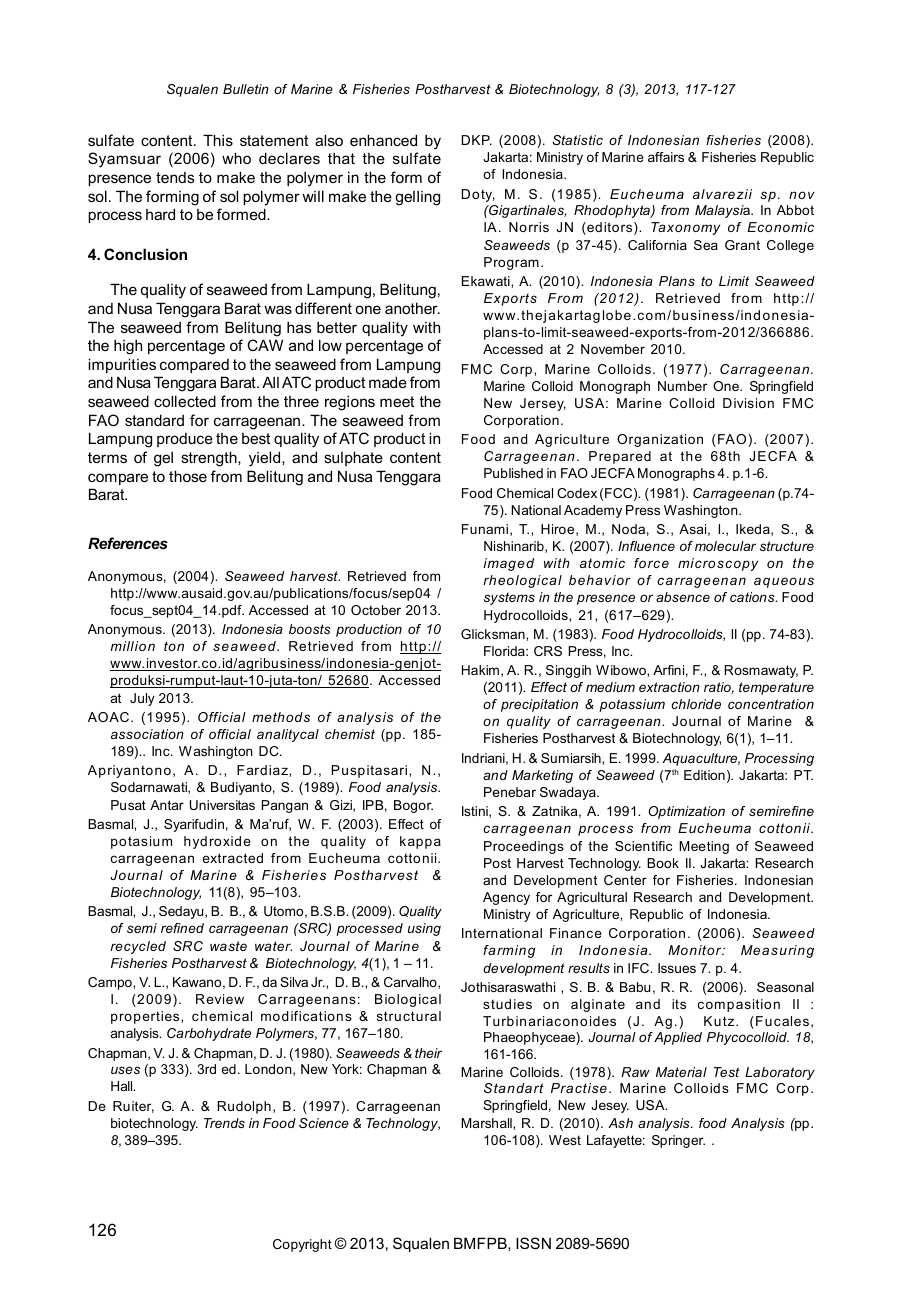 This document has width=924, height=1308. I want to click on Springer, so click(678, 1141).
